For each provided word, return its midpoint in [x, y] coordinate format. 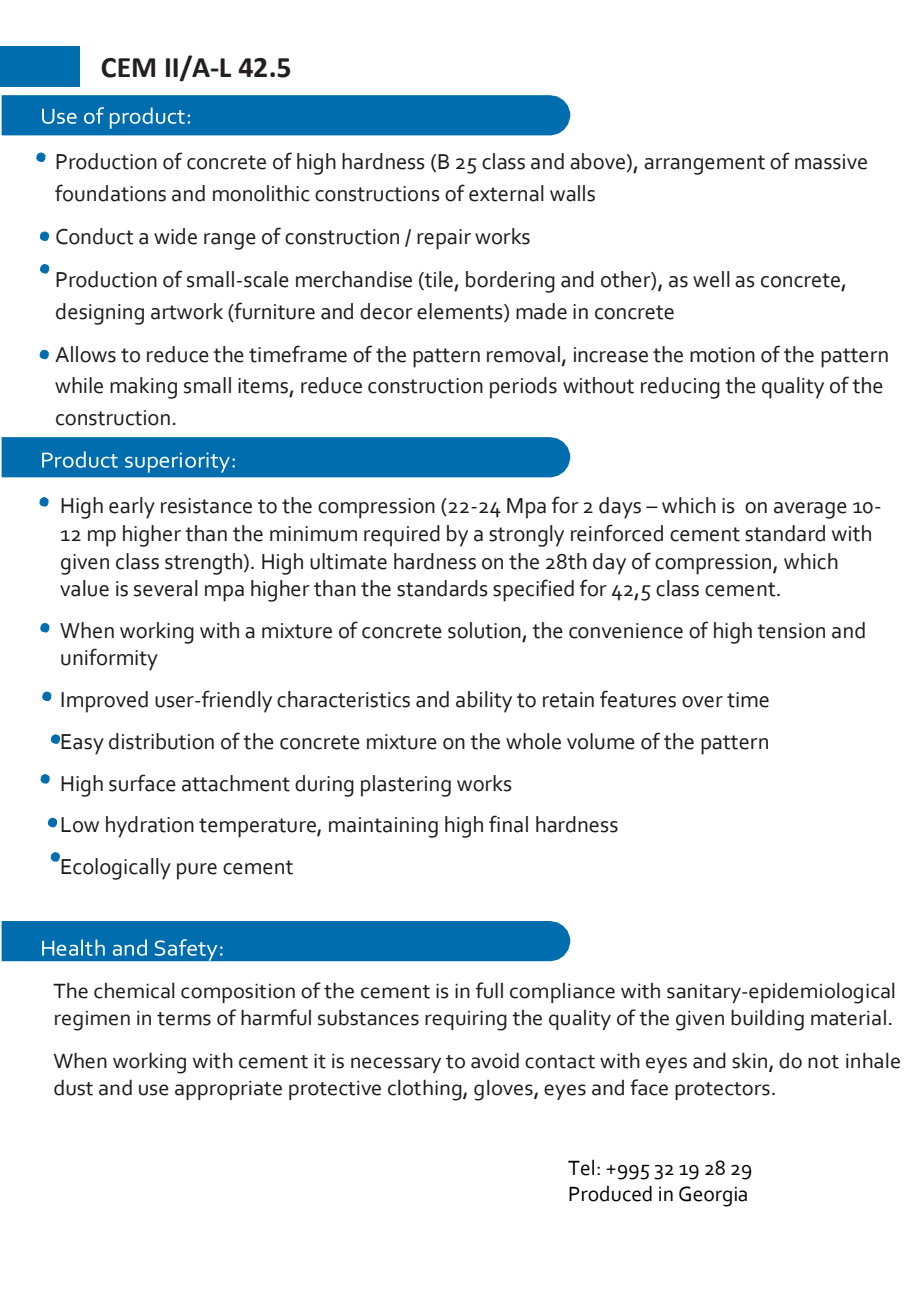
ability [484, 702]
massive [831, 162]
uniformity [109, 659]
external [506, 193]
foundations [110, 193]
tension [791, 631]
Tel [581, 1167]
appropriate [228, 1090]
